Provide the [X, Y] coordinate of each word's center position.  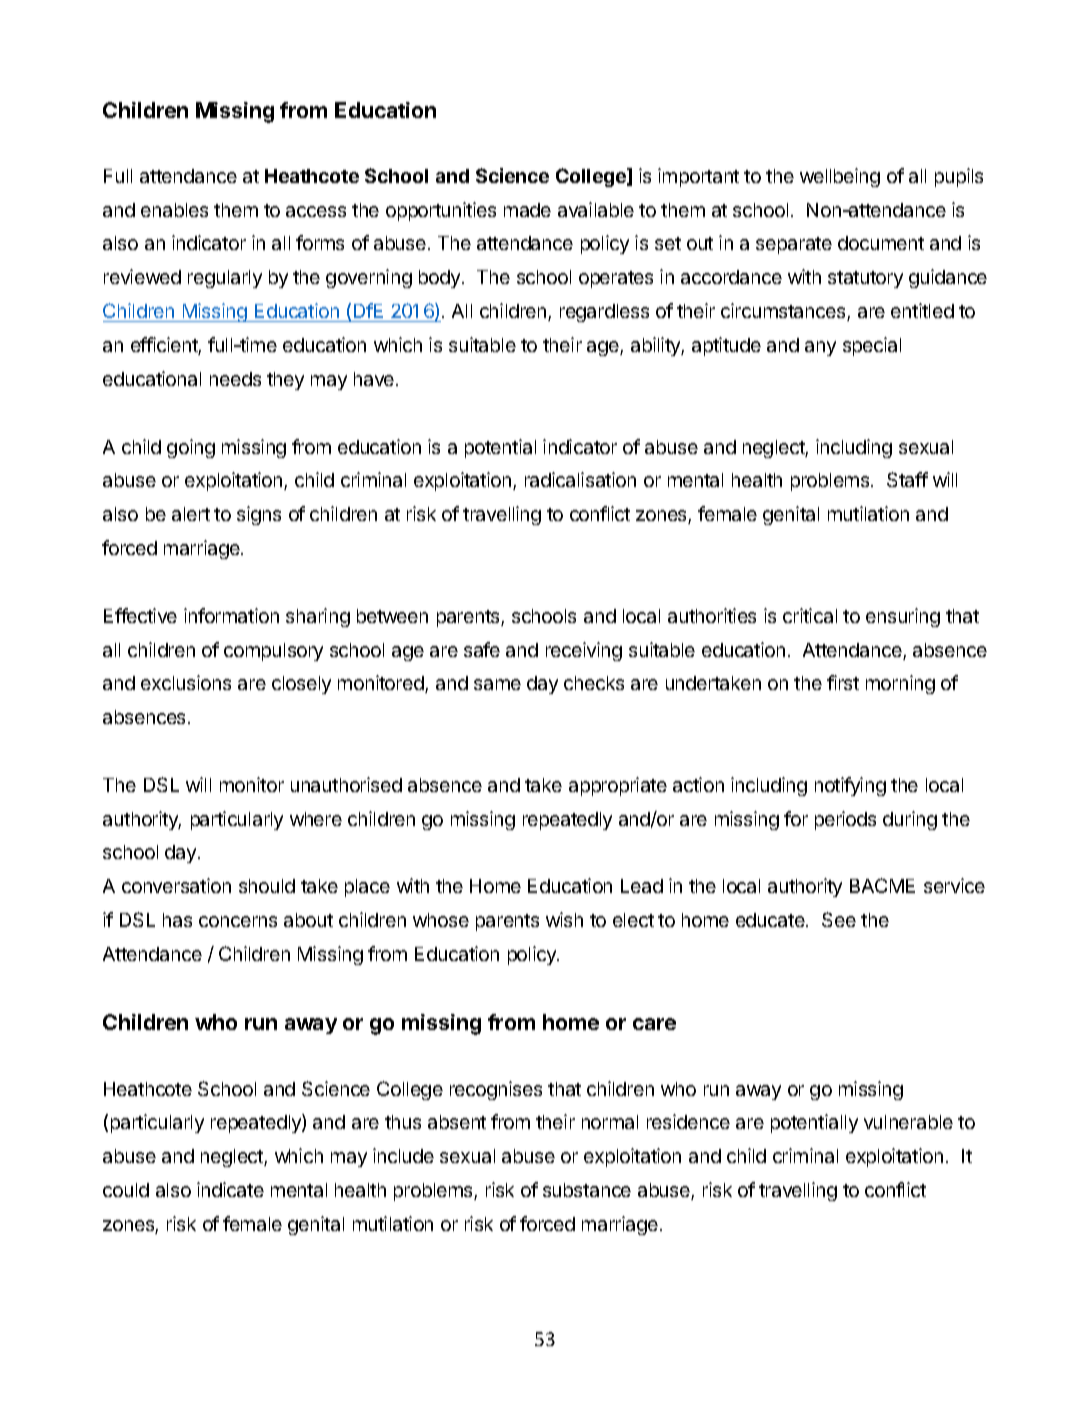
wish [564, 919]
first [843, 682]
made [527, 210]
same [497, 684]
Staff [907, 479]
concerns [238, 921]
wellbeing [840, 177]
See [839, 919]
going [191, 448]
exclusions [186, 682]
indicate [230, 1189]
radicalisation [580, 479]
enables [174, 210]
